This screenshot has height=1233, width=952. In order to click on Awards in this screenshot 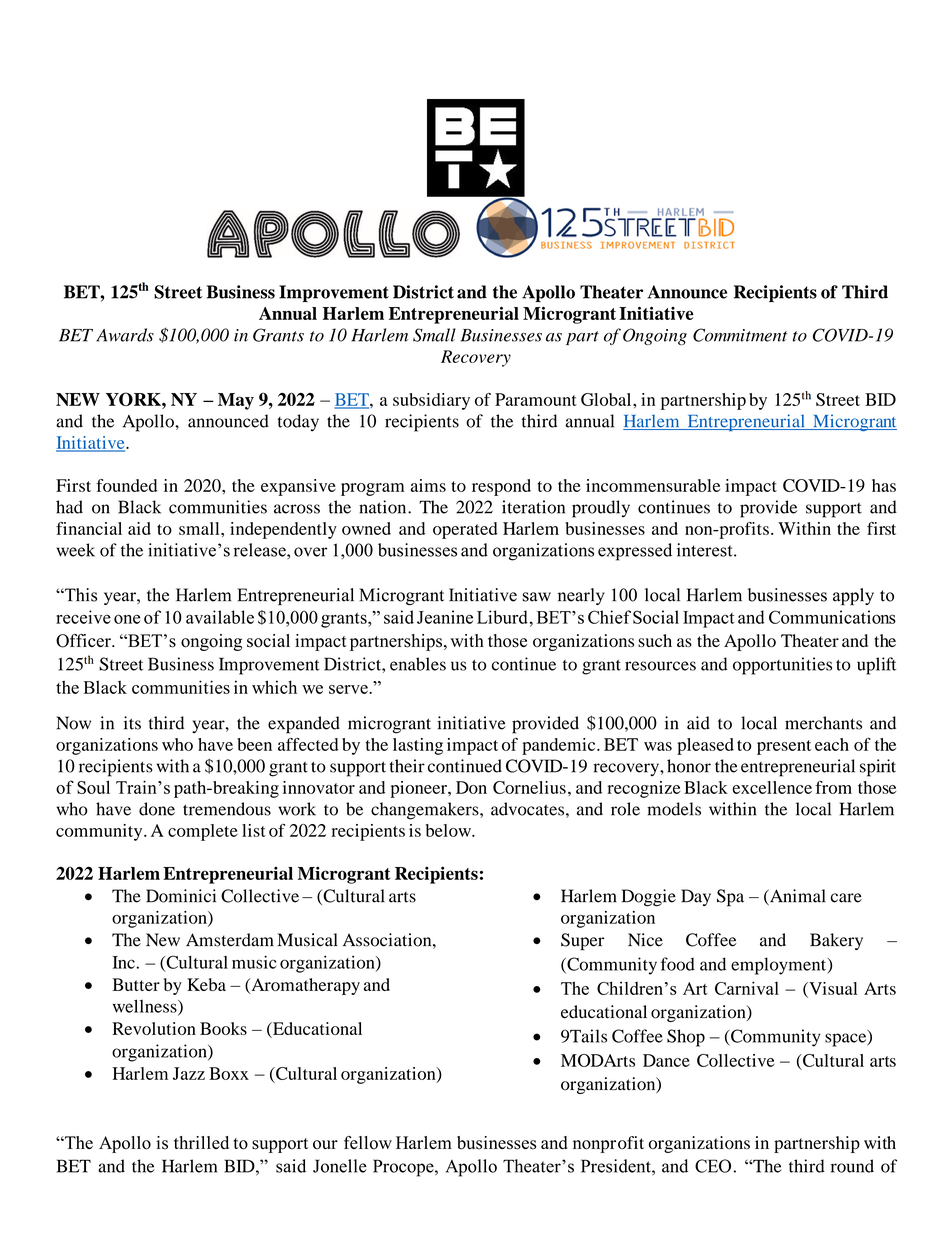, I will do `click(125, 335)`.
